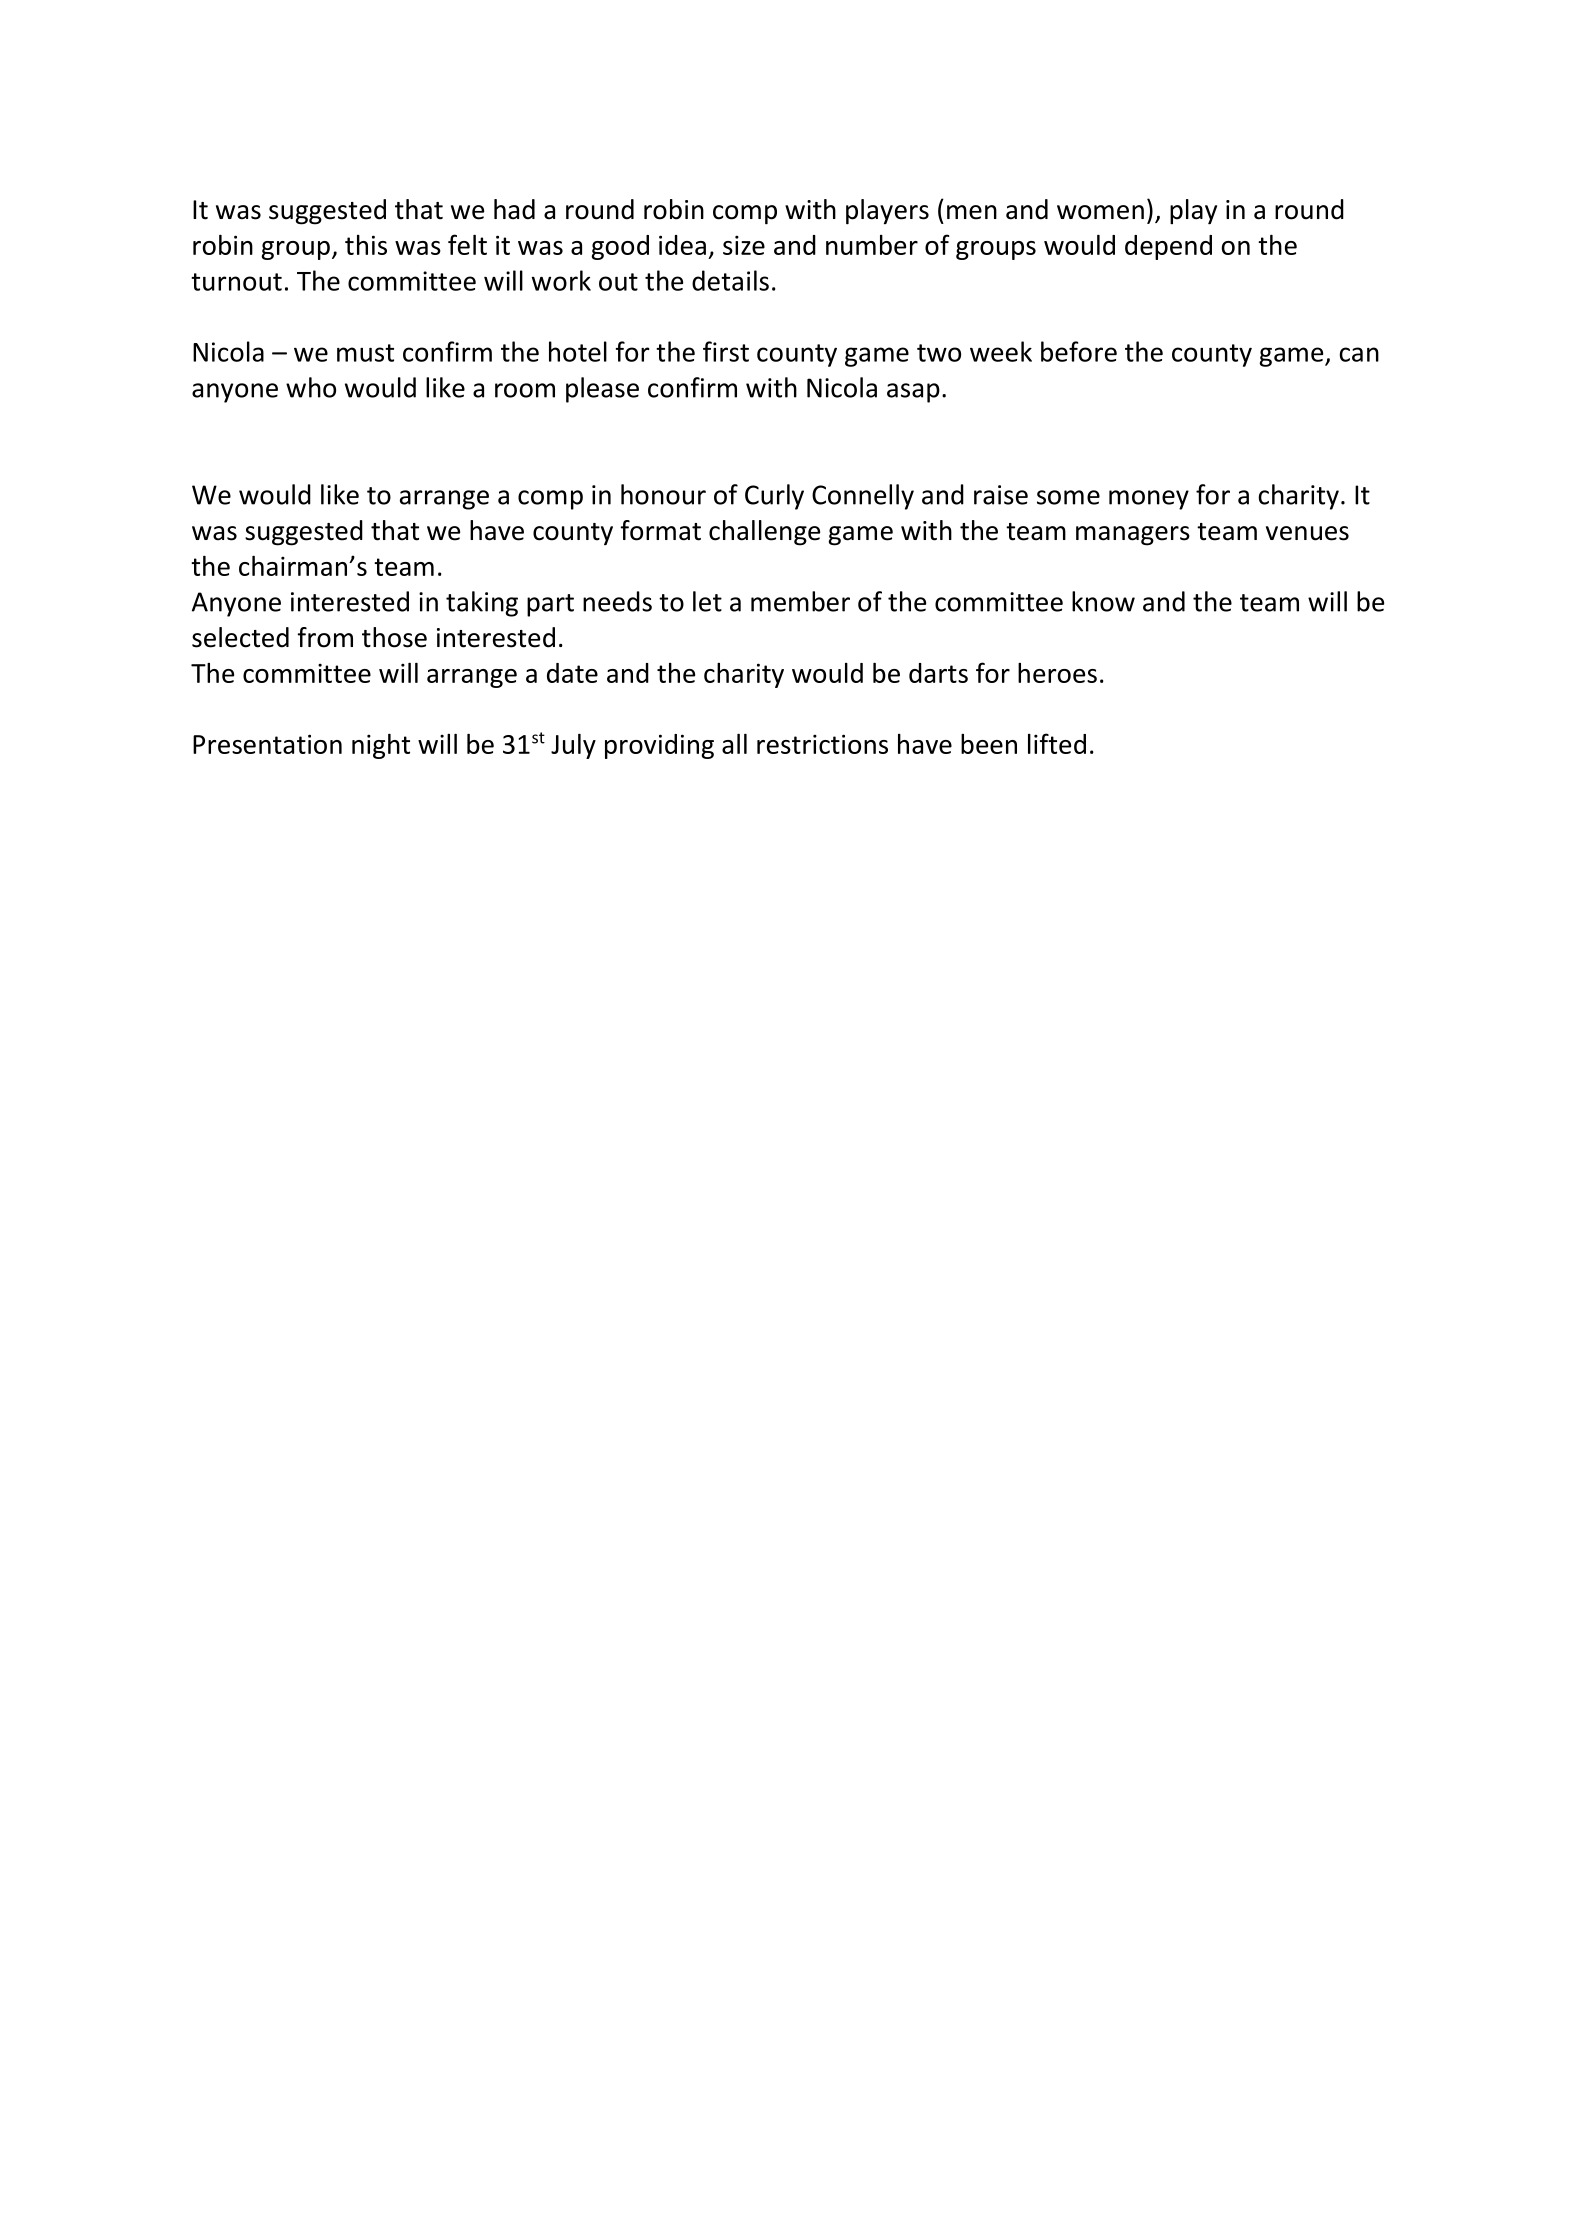 Image resolution: width=1581 pixels, height=2236 pixels. I want to click on restrictions, so click(822, 744).
